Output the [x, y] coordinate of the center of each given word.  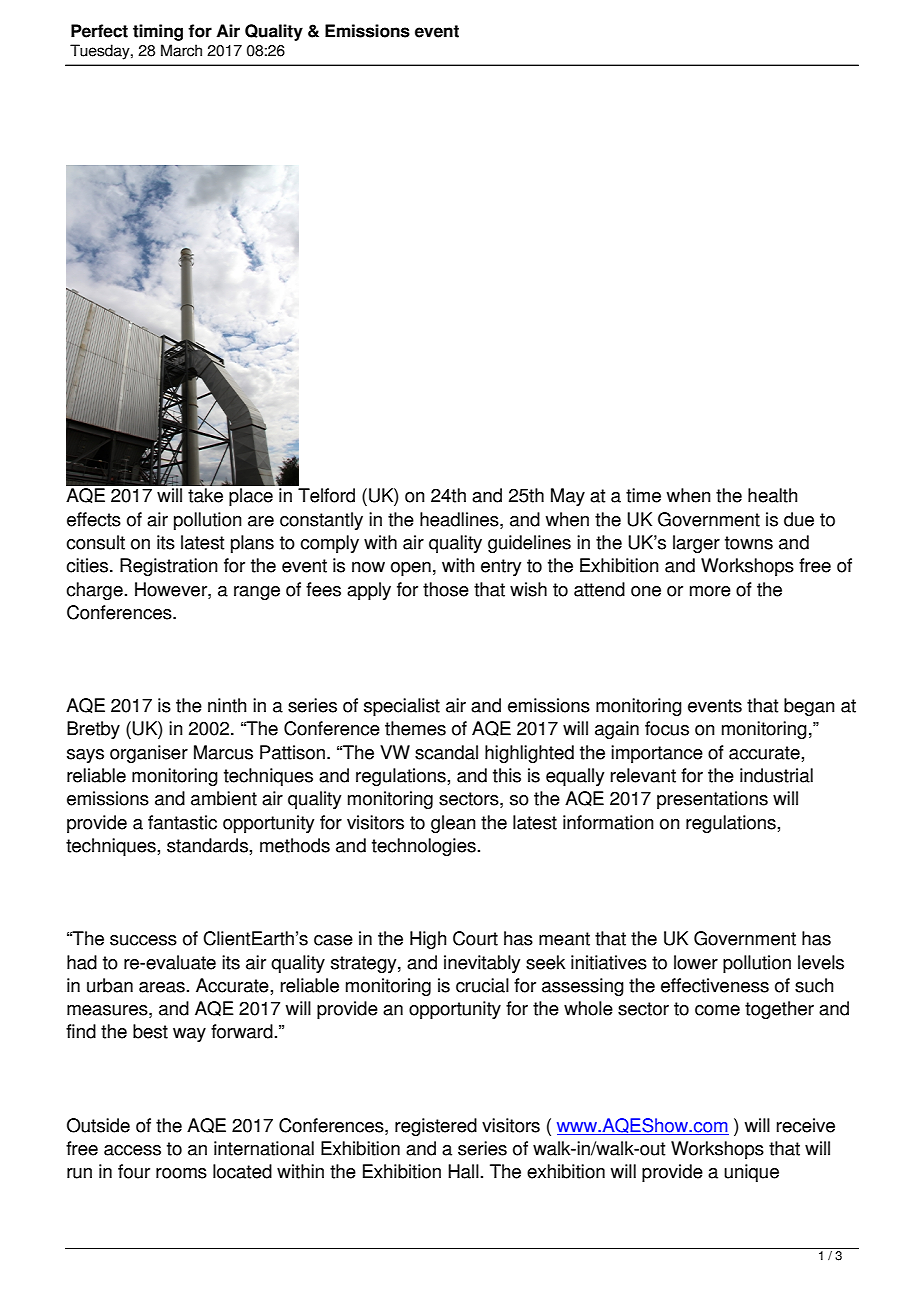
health [772, 495]
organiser [149, 754]
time [643, 495]
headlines [460, 520]
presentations [712, 800]
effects [94, 519]
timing [158, 32]
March [181, 50]
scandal [446, 752]
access [132, 1150]
